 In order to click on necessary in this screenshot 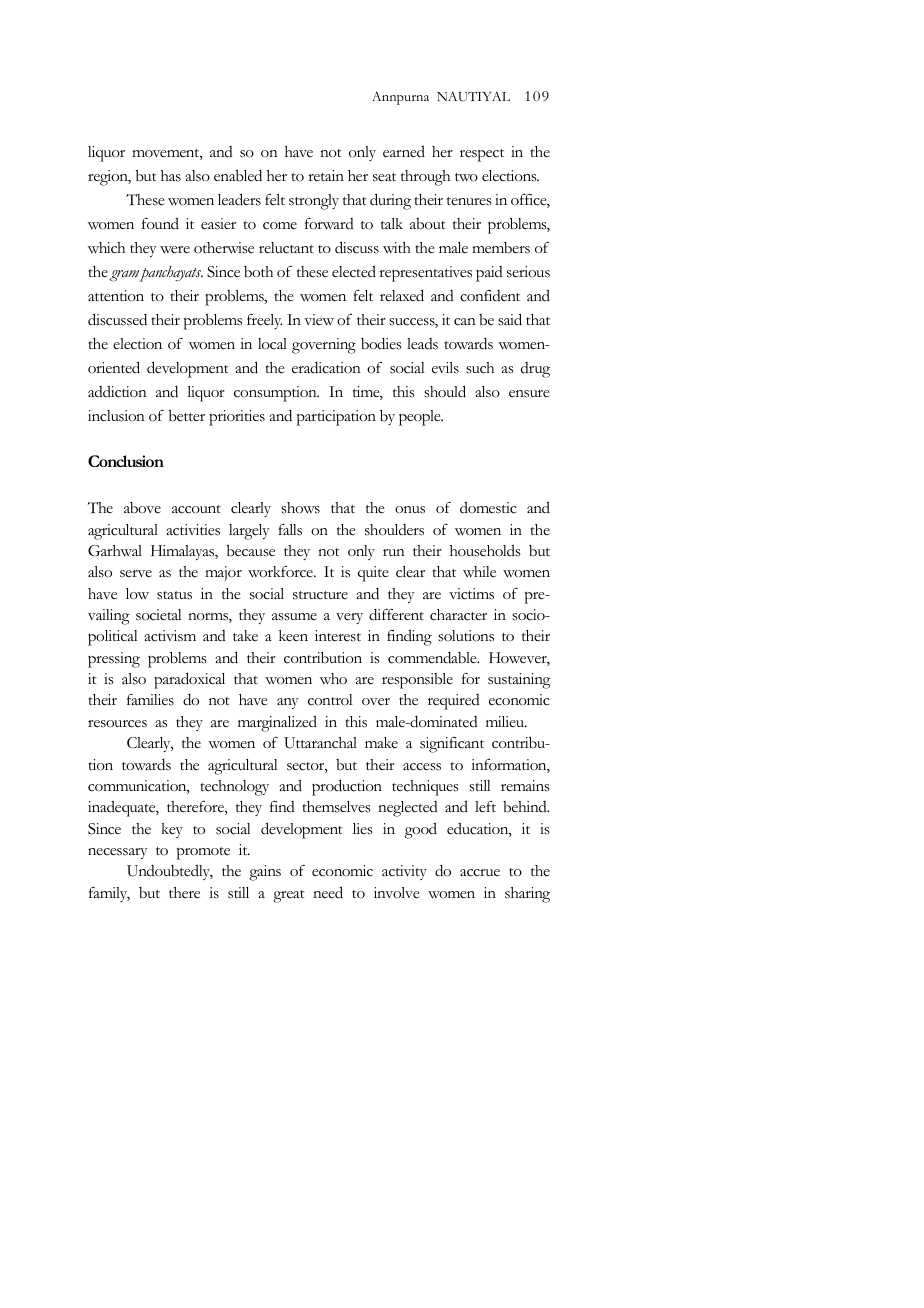, I will do `click(118, 853)`.
